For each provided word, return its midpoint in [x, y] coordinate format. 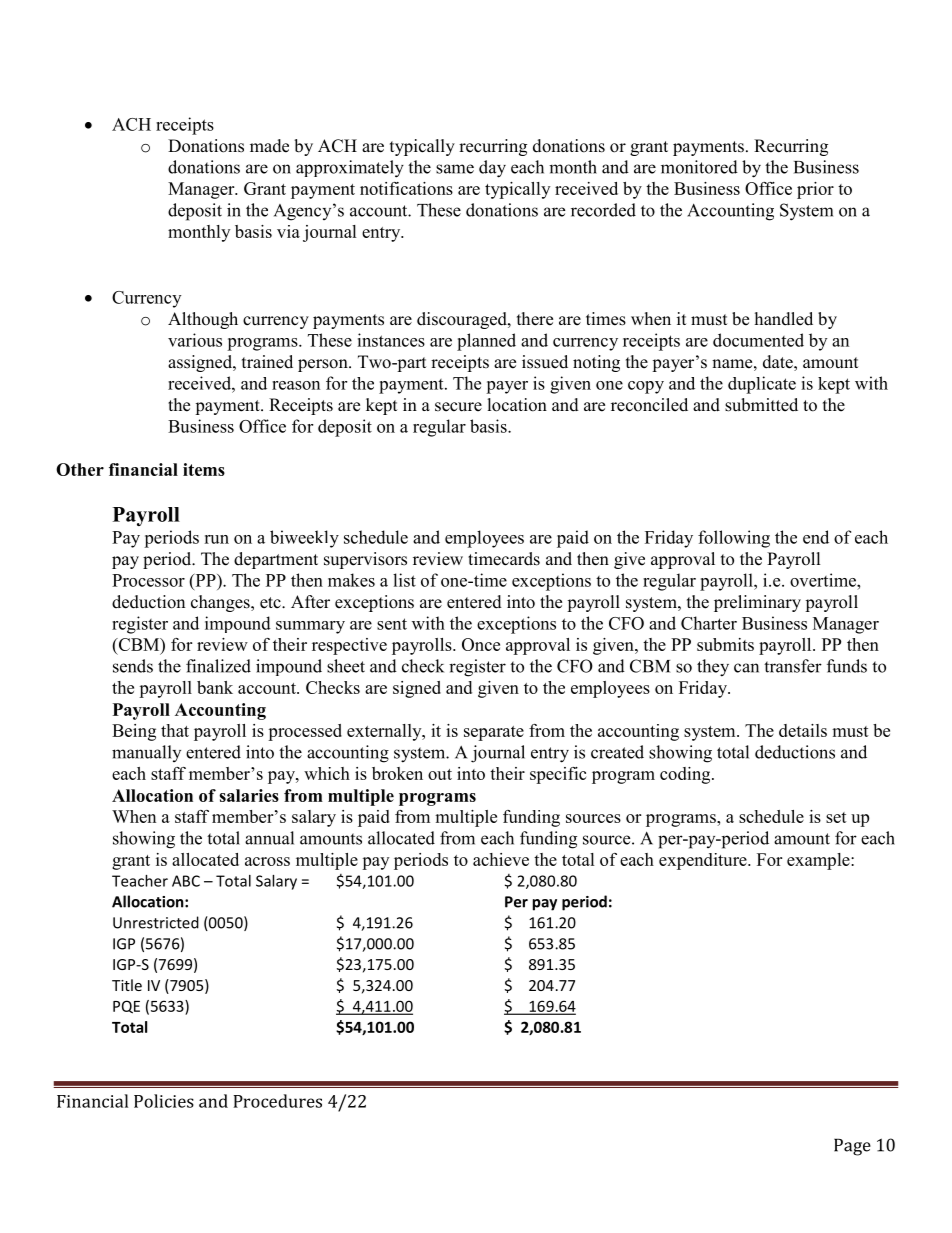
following [734, 539]
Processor [148, 580]
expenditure [704, 861]
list [404, 580]
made [269, 146]
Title [127, 985]
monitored [699, 167]
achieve [501, 859]
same [455, 169]
